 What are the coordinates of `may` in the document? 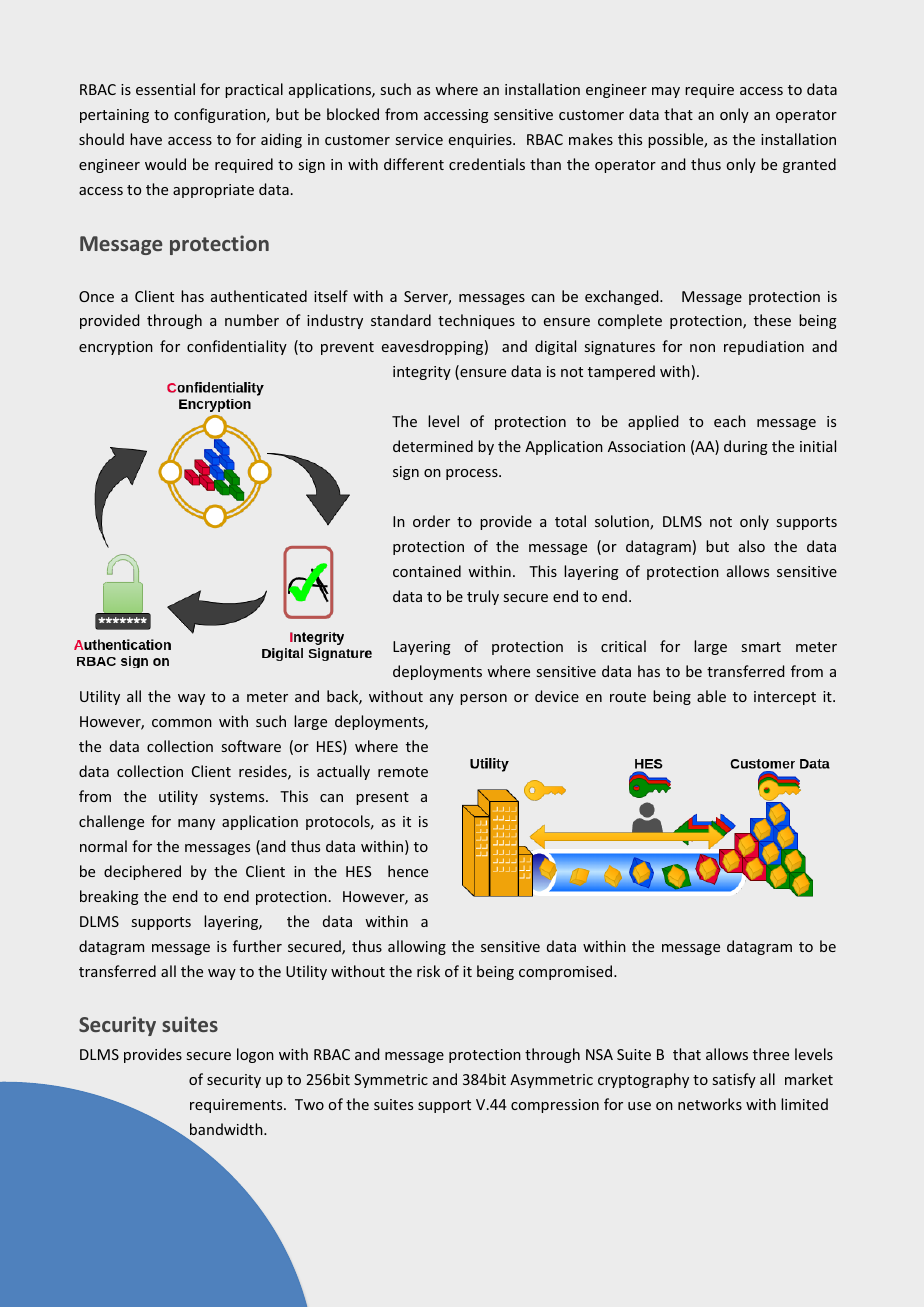 It's located at (666, 92).
